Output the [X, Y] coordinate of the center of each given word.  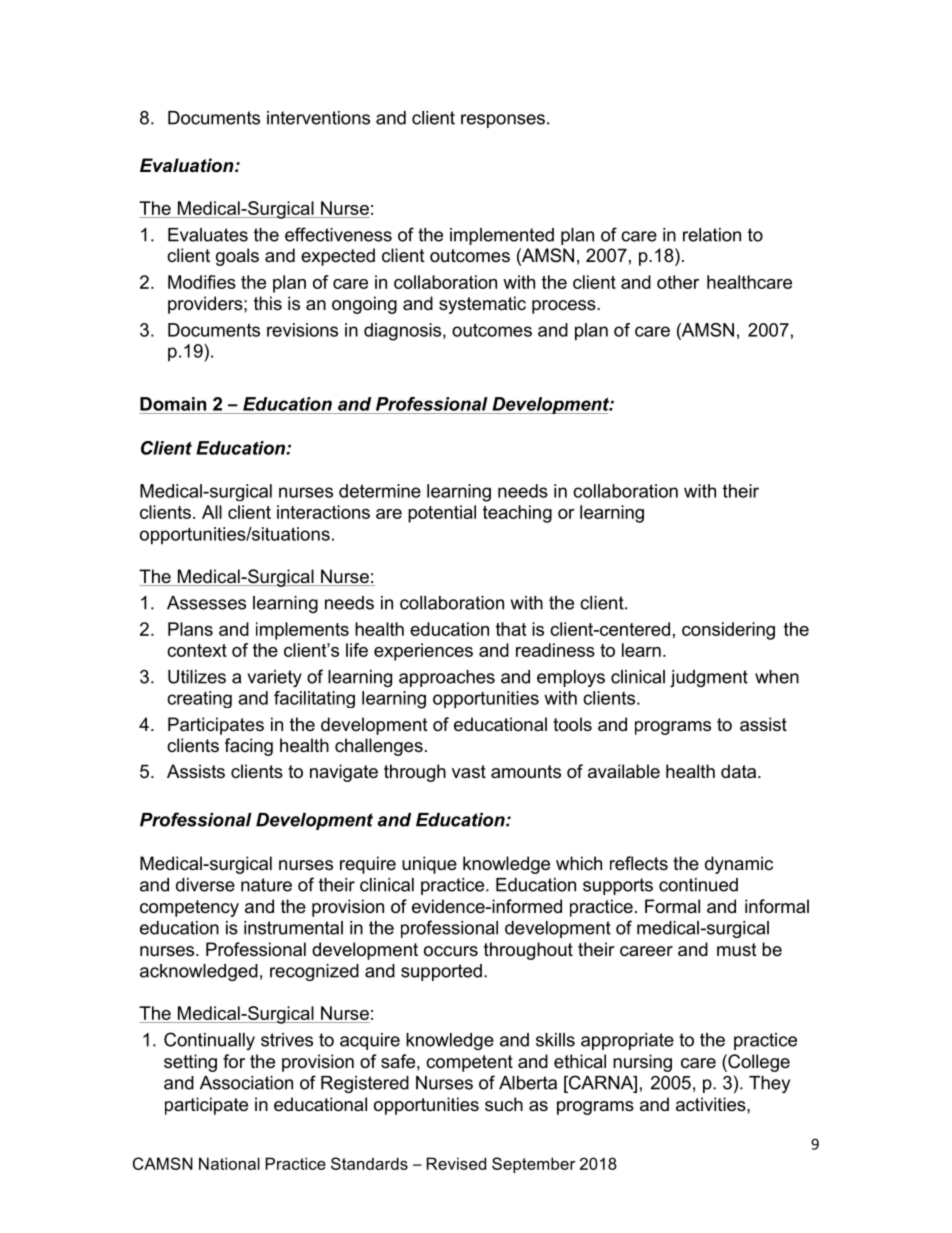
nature [266, 885]
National [229, 1163]
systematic [482, 305]
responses [503, 121]
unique [429, 865]
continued [698, 885]
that [511, 629]
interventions [318, 118]
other [678, 282]
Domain [173, 404]
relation [712, 235]
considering [728, 631]
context [197, 650]
